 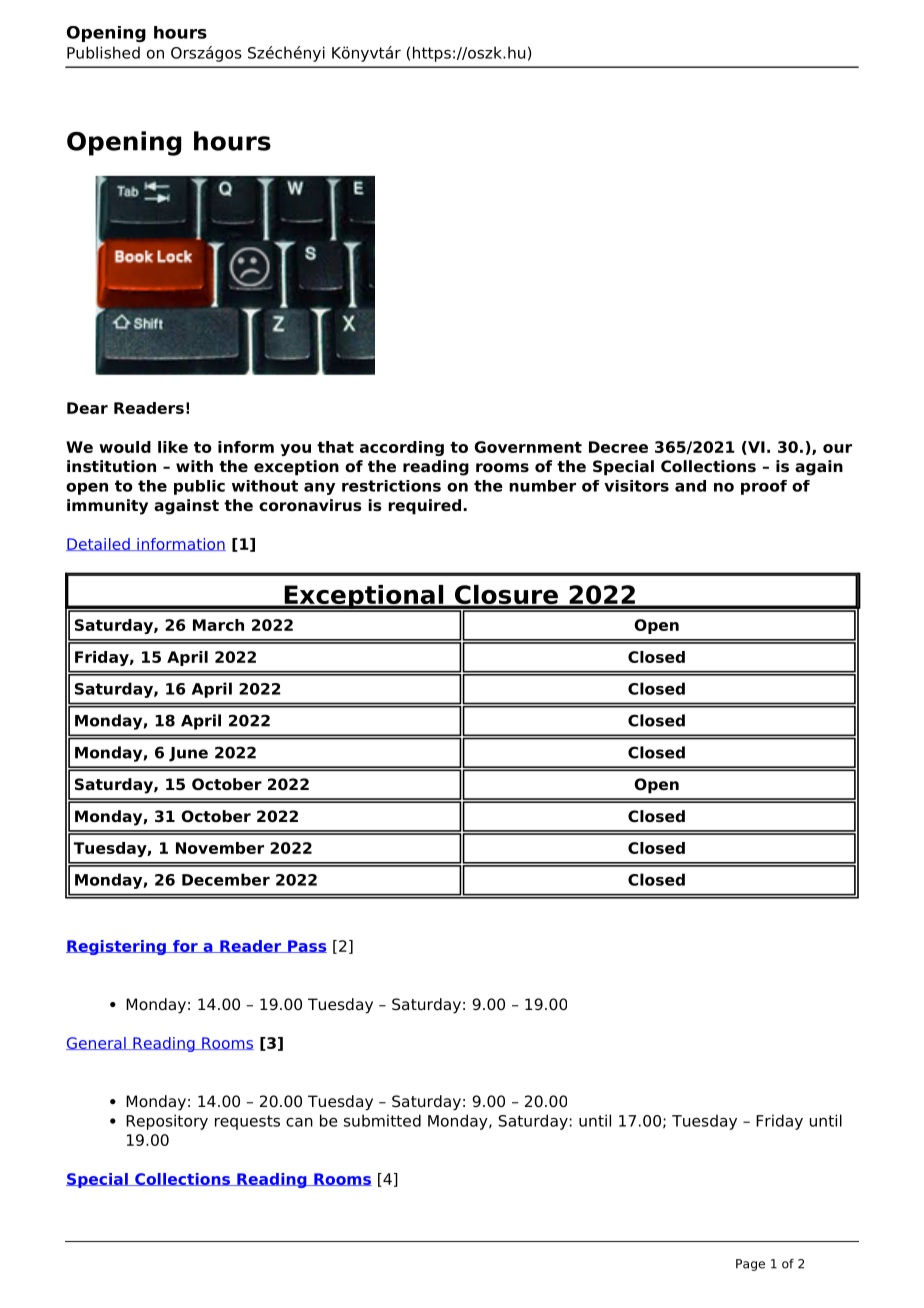 I want to click on March, so click(x=218, y=625).
